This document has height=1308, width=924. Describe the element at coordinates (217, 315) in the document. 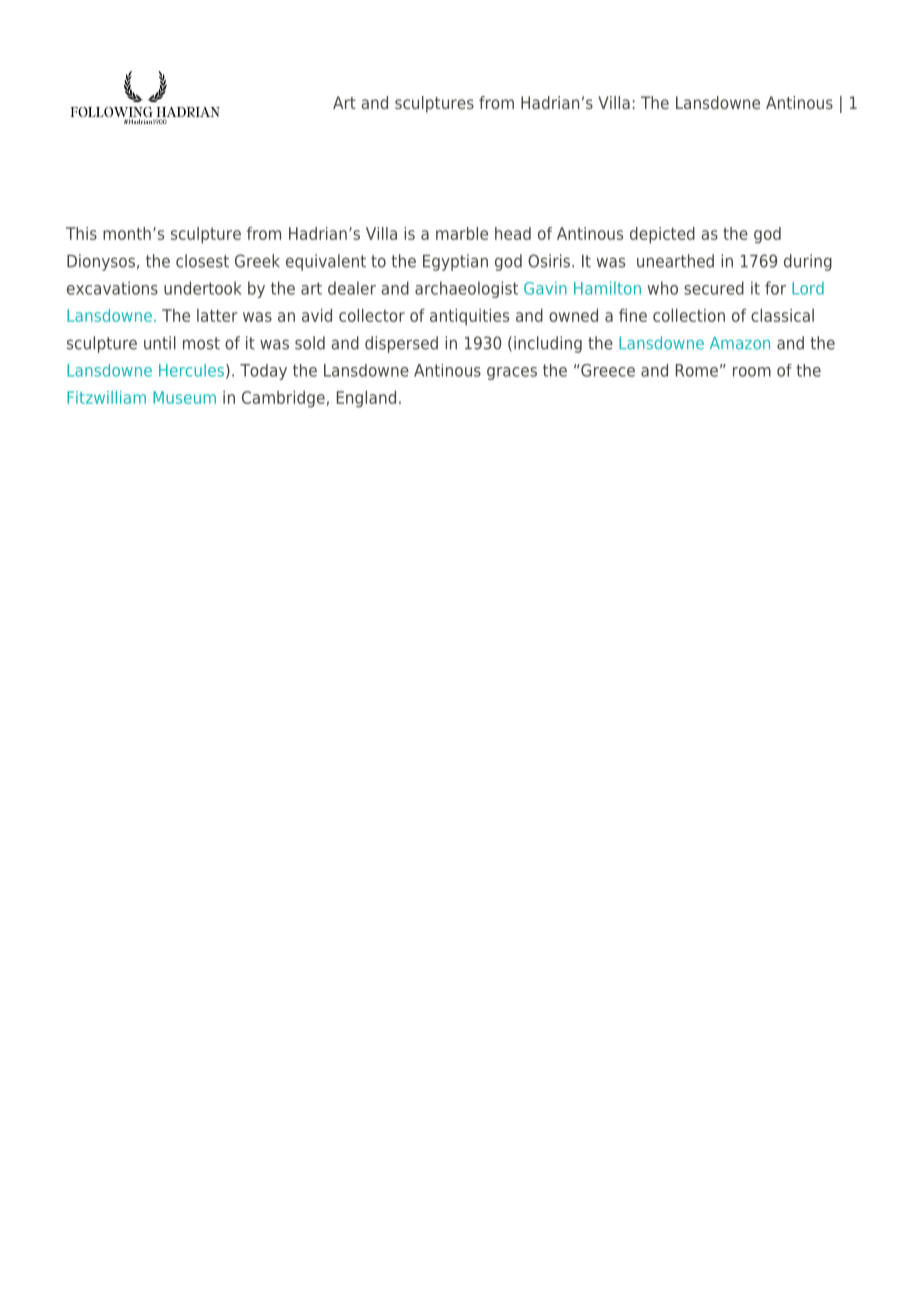

I see `latter` at that location.
